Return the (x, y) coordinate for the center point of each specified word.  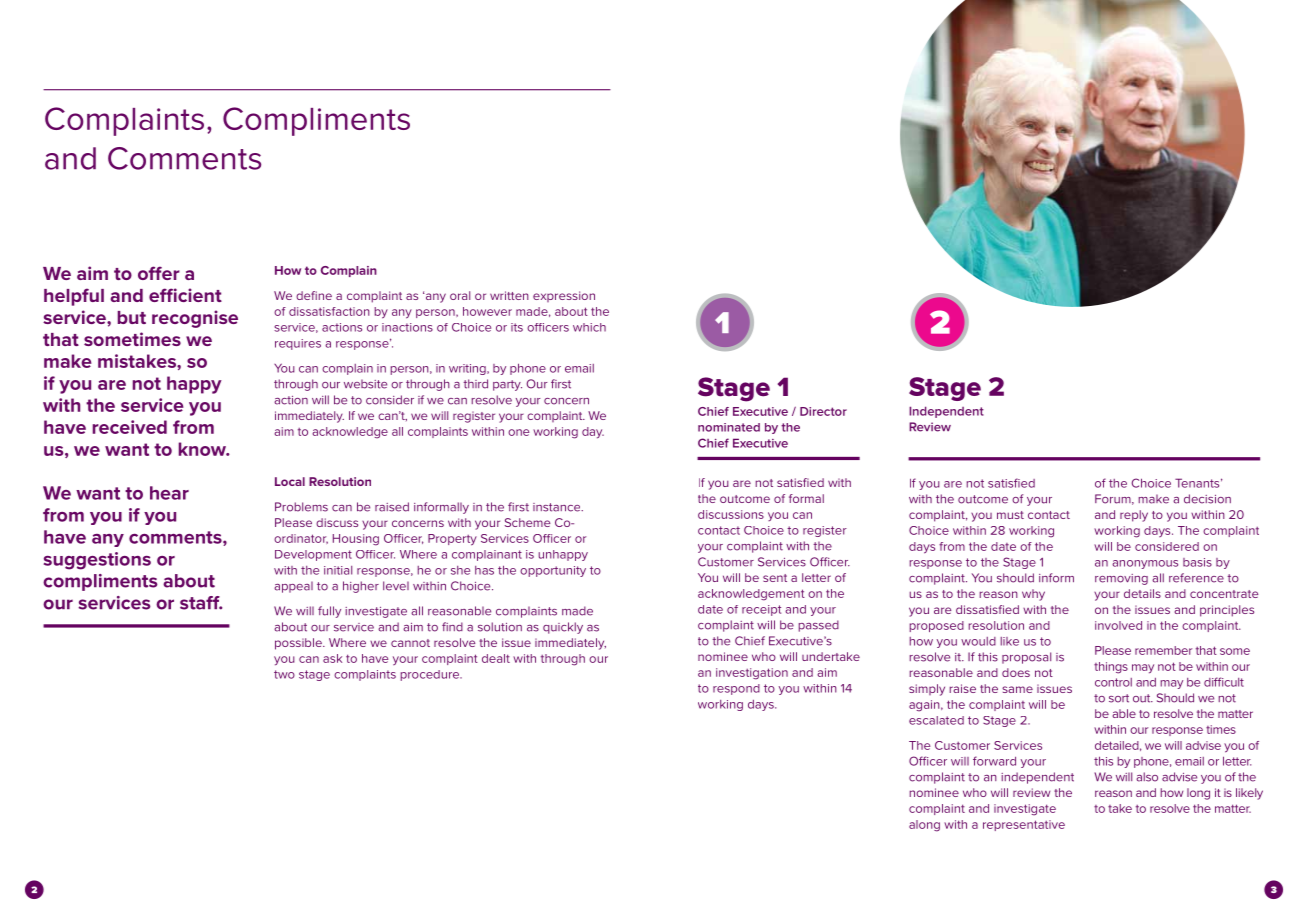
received (130, 427)
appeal (293, 587)
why (1033, 595)
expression (564, 296)
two (284, 674)
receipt (761, 610)
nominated (729, 427)
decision (1207, 499)
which (589, 327)
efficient (185, 295)
